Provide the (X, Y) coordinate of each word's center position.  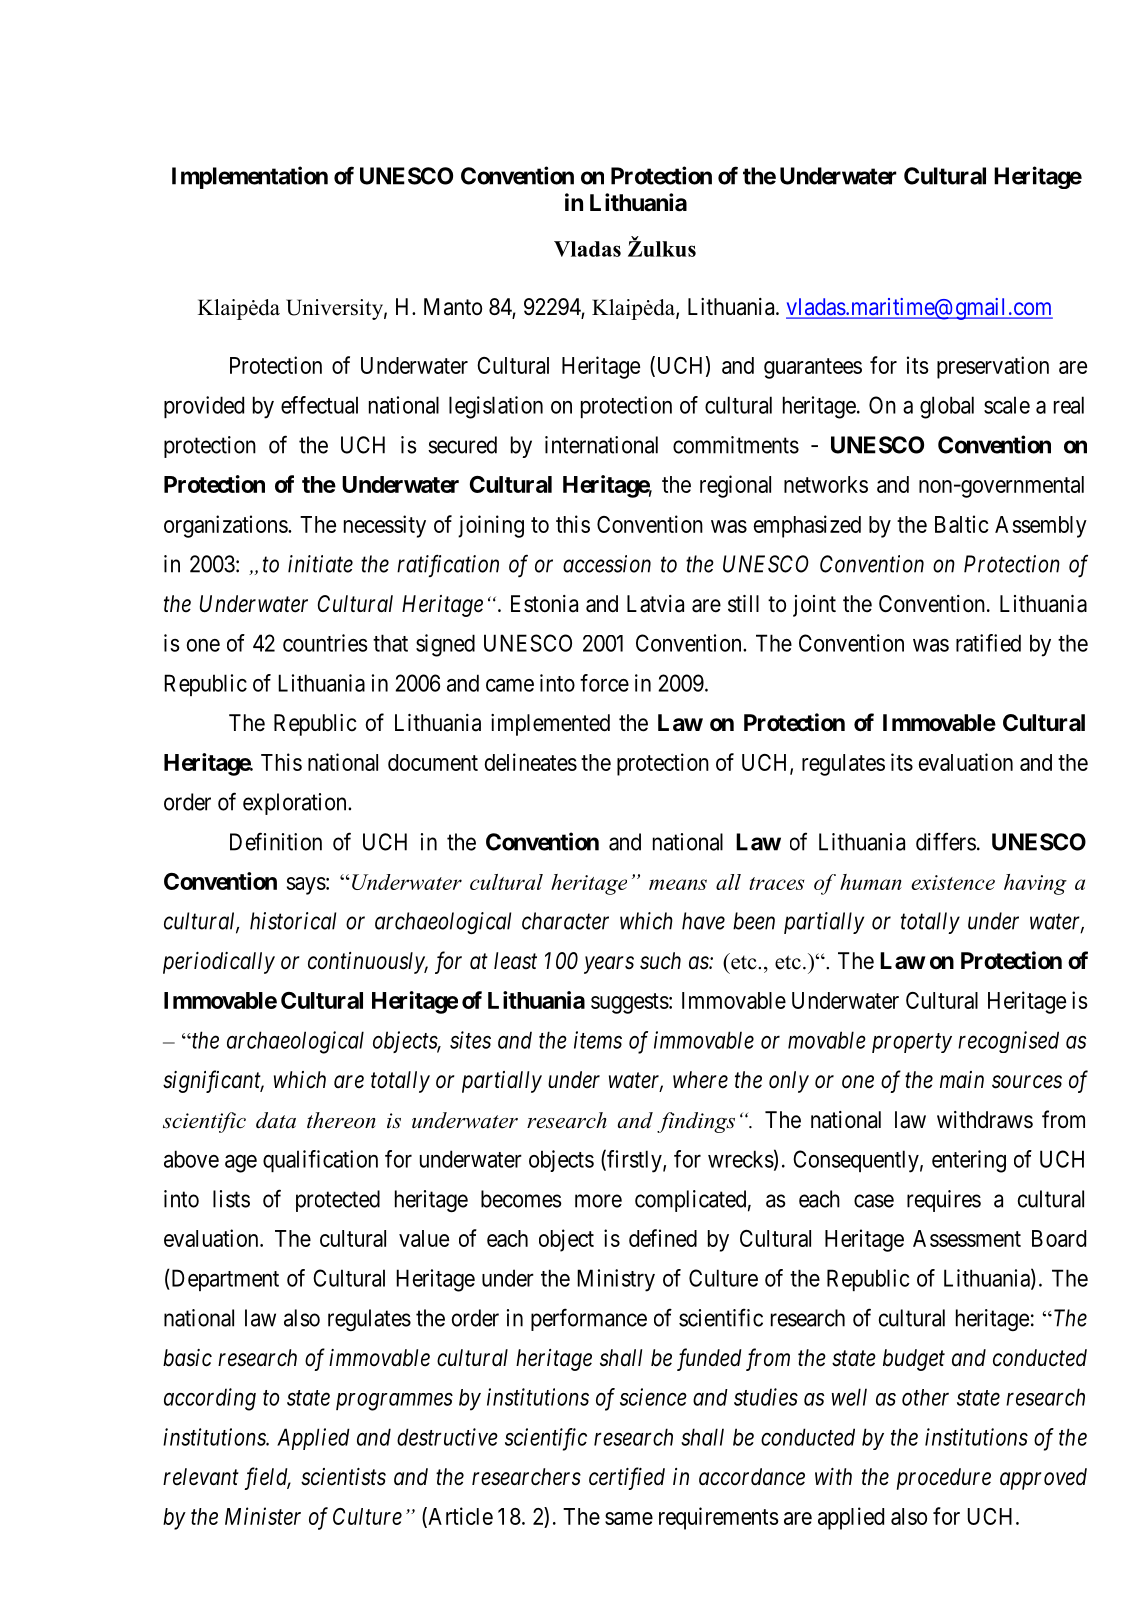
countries (325, 643)
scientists (343, 1477)
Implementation (250, 177)
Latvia (655, 604)
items (598, 1040)
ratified (988, 643)
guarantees (813, 368)
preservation (993, 367)
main (962, 1080)
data (276, 1120)
